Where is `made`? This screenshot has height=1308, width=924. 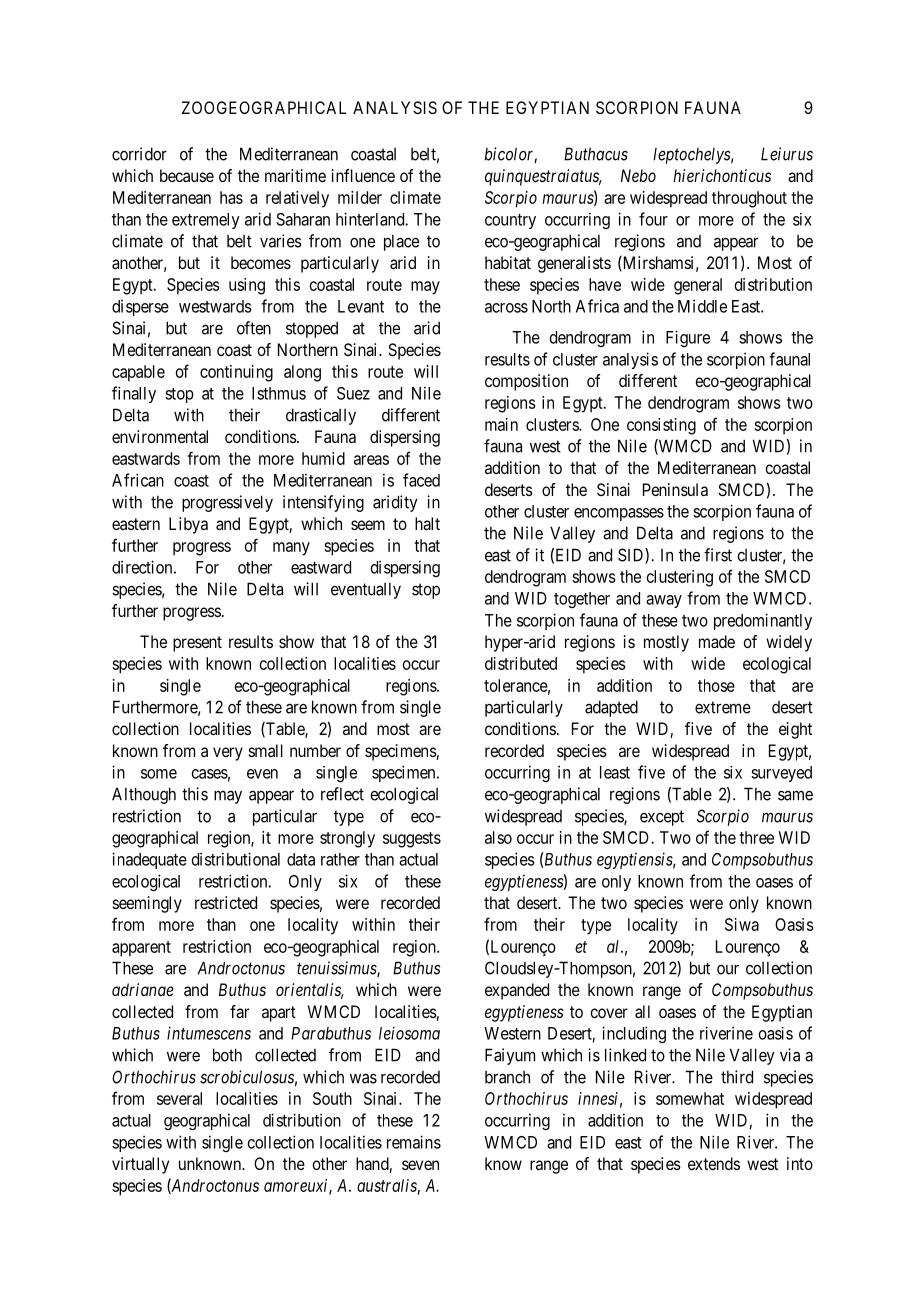
made is located at coordinates (717, 641).
